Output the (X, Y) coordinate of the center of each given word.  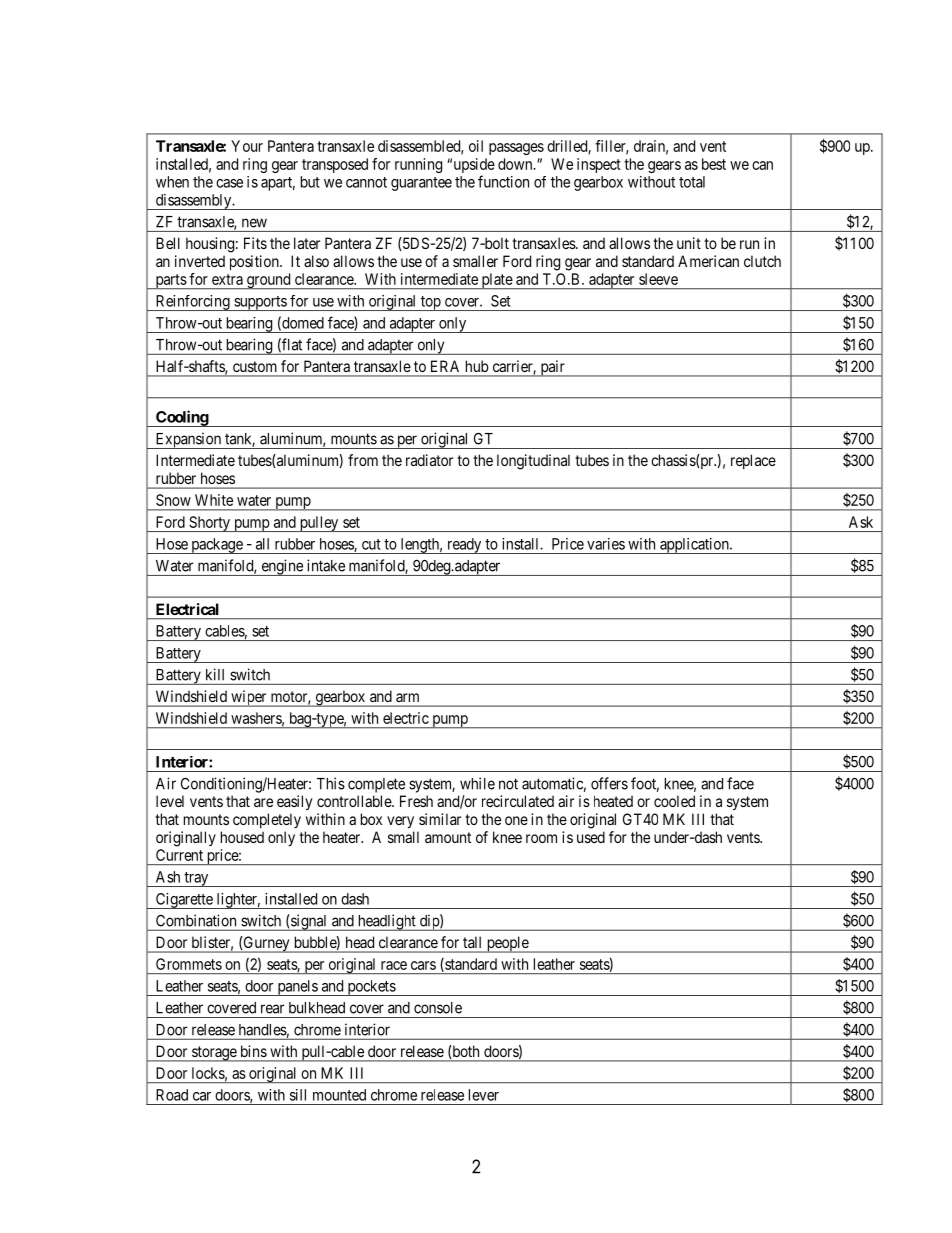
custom (254, 366)
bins (254, 1051)
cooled (674, 801)
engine (282, 567)
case (229, 183)
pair (552, 368)
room (541, 838)
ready (464, 546)
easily (294, 803)
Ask (861, 522)
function (503, 181)
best (714, 164)
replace (753, 461)
